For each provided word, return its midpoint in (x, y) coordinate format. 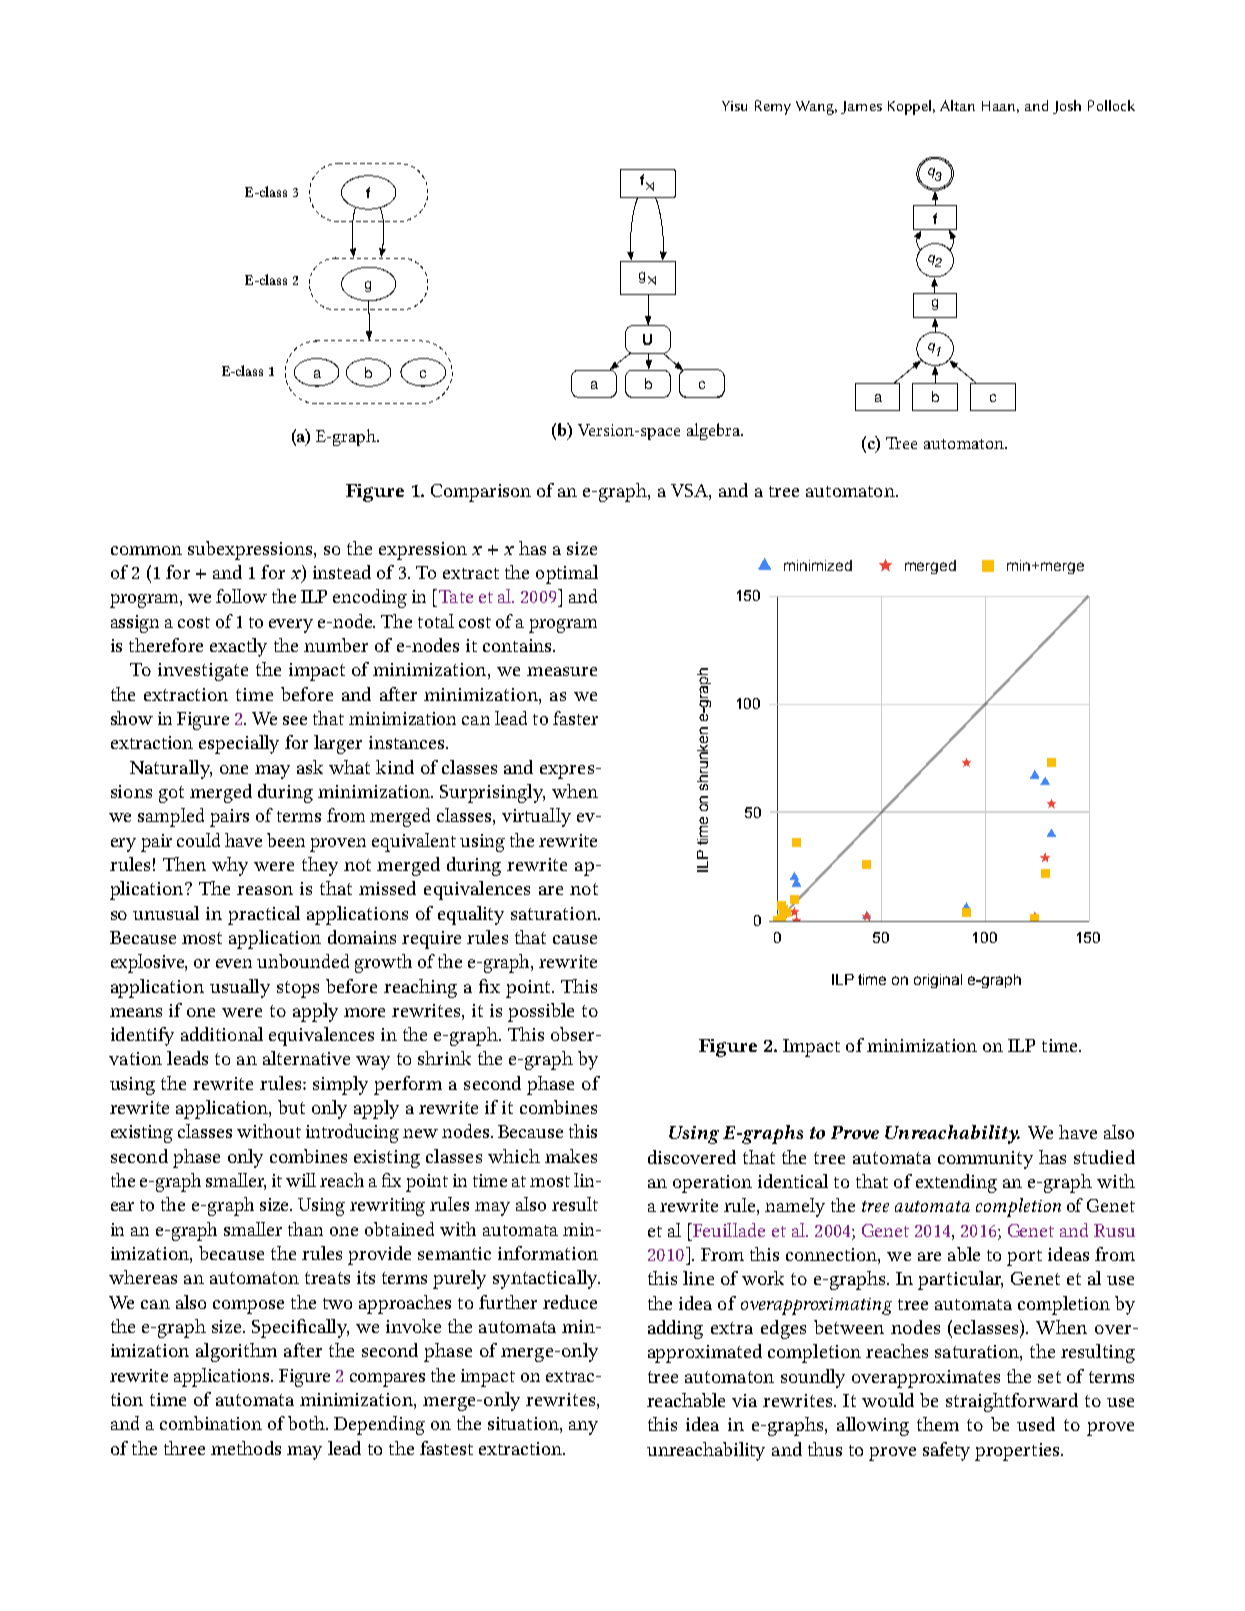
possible (541, 1012)
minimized (818, 565)
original (938, 981)
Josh (1067, 107)
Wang (816, 108)
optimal (567, 574)
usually (240, 988)
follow (241, 596)
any (583, 1428)
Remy (773, 107)
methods (246, 1448)
